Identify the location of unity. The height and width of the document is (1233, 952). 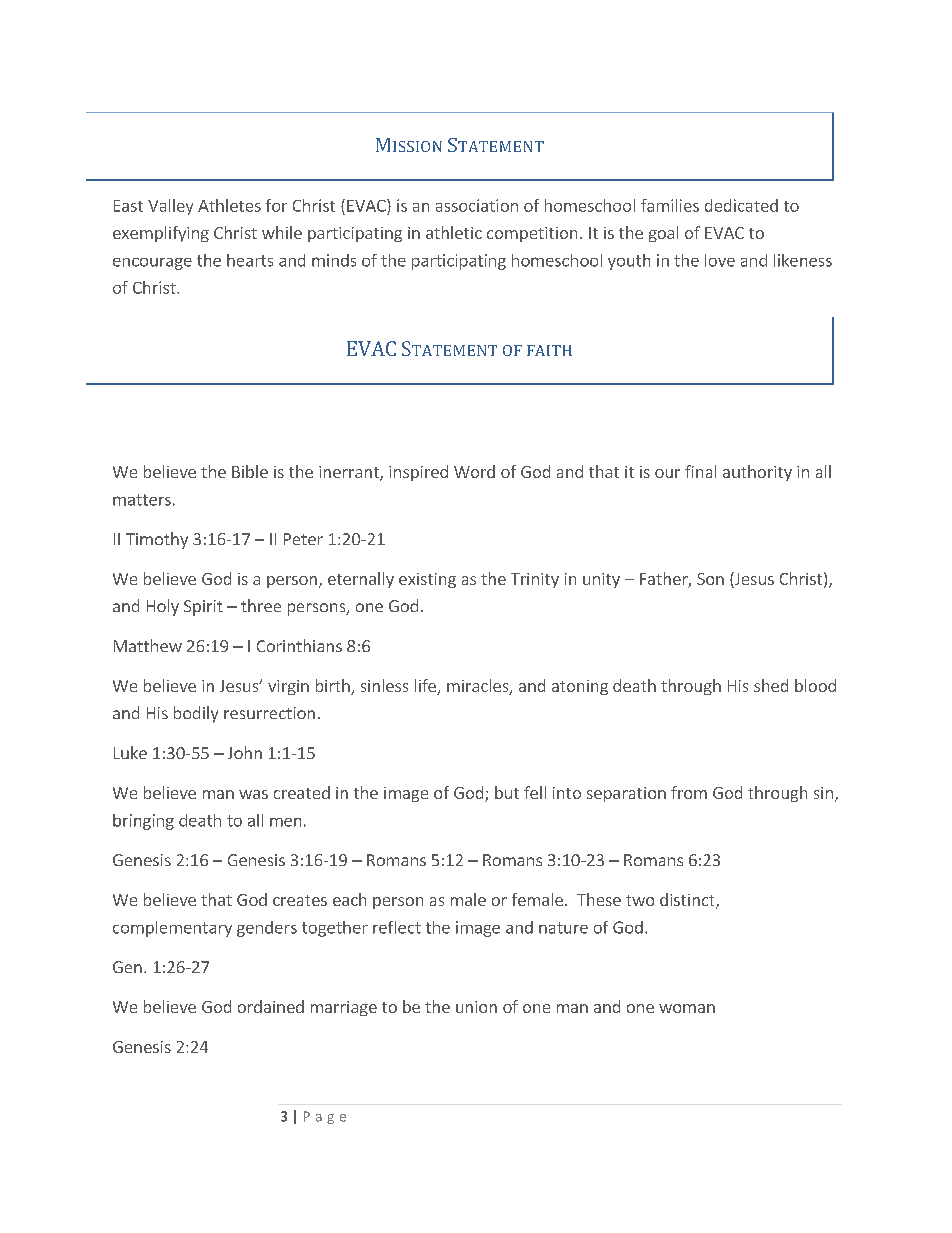
(601, 580).
